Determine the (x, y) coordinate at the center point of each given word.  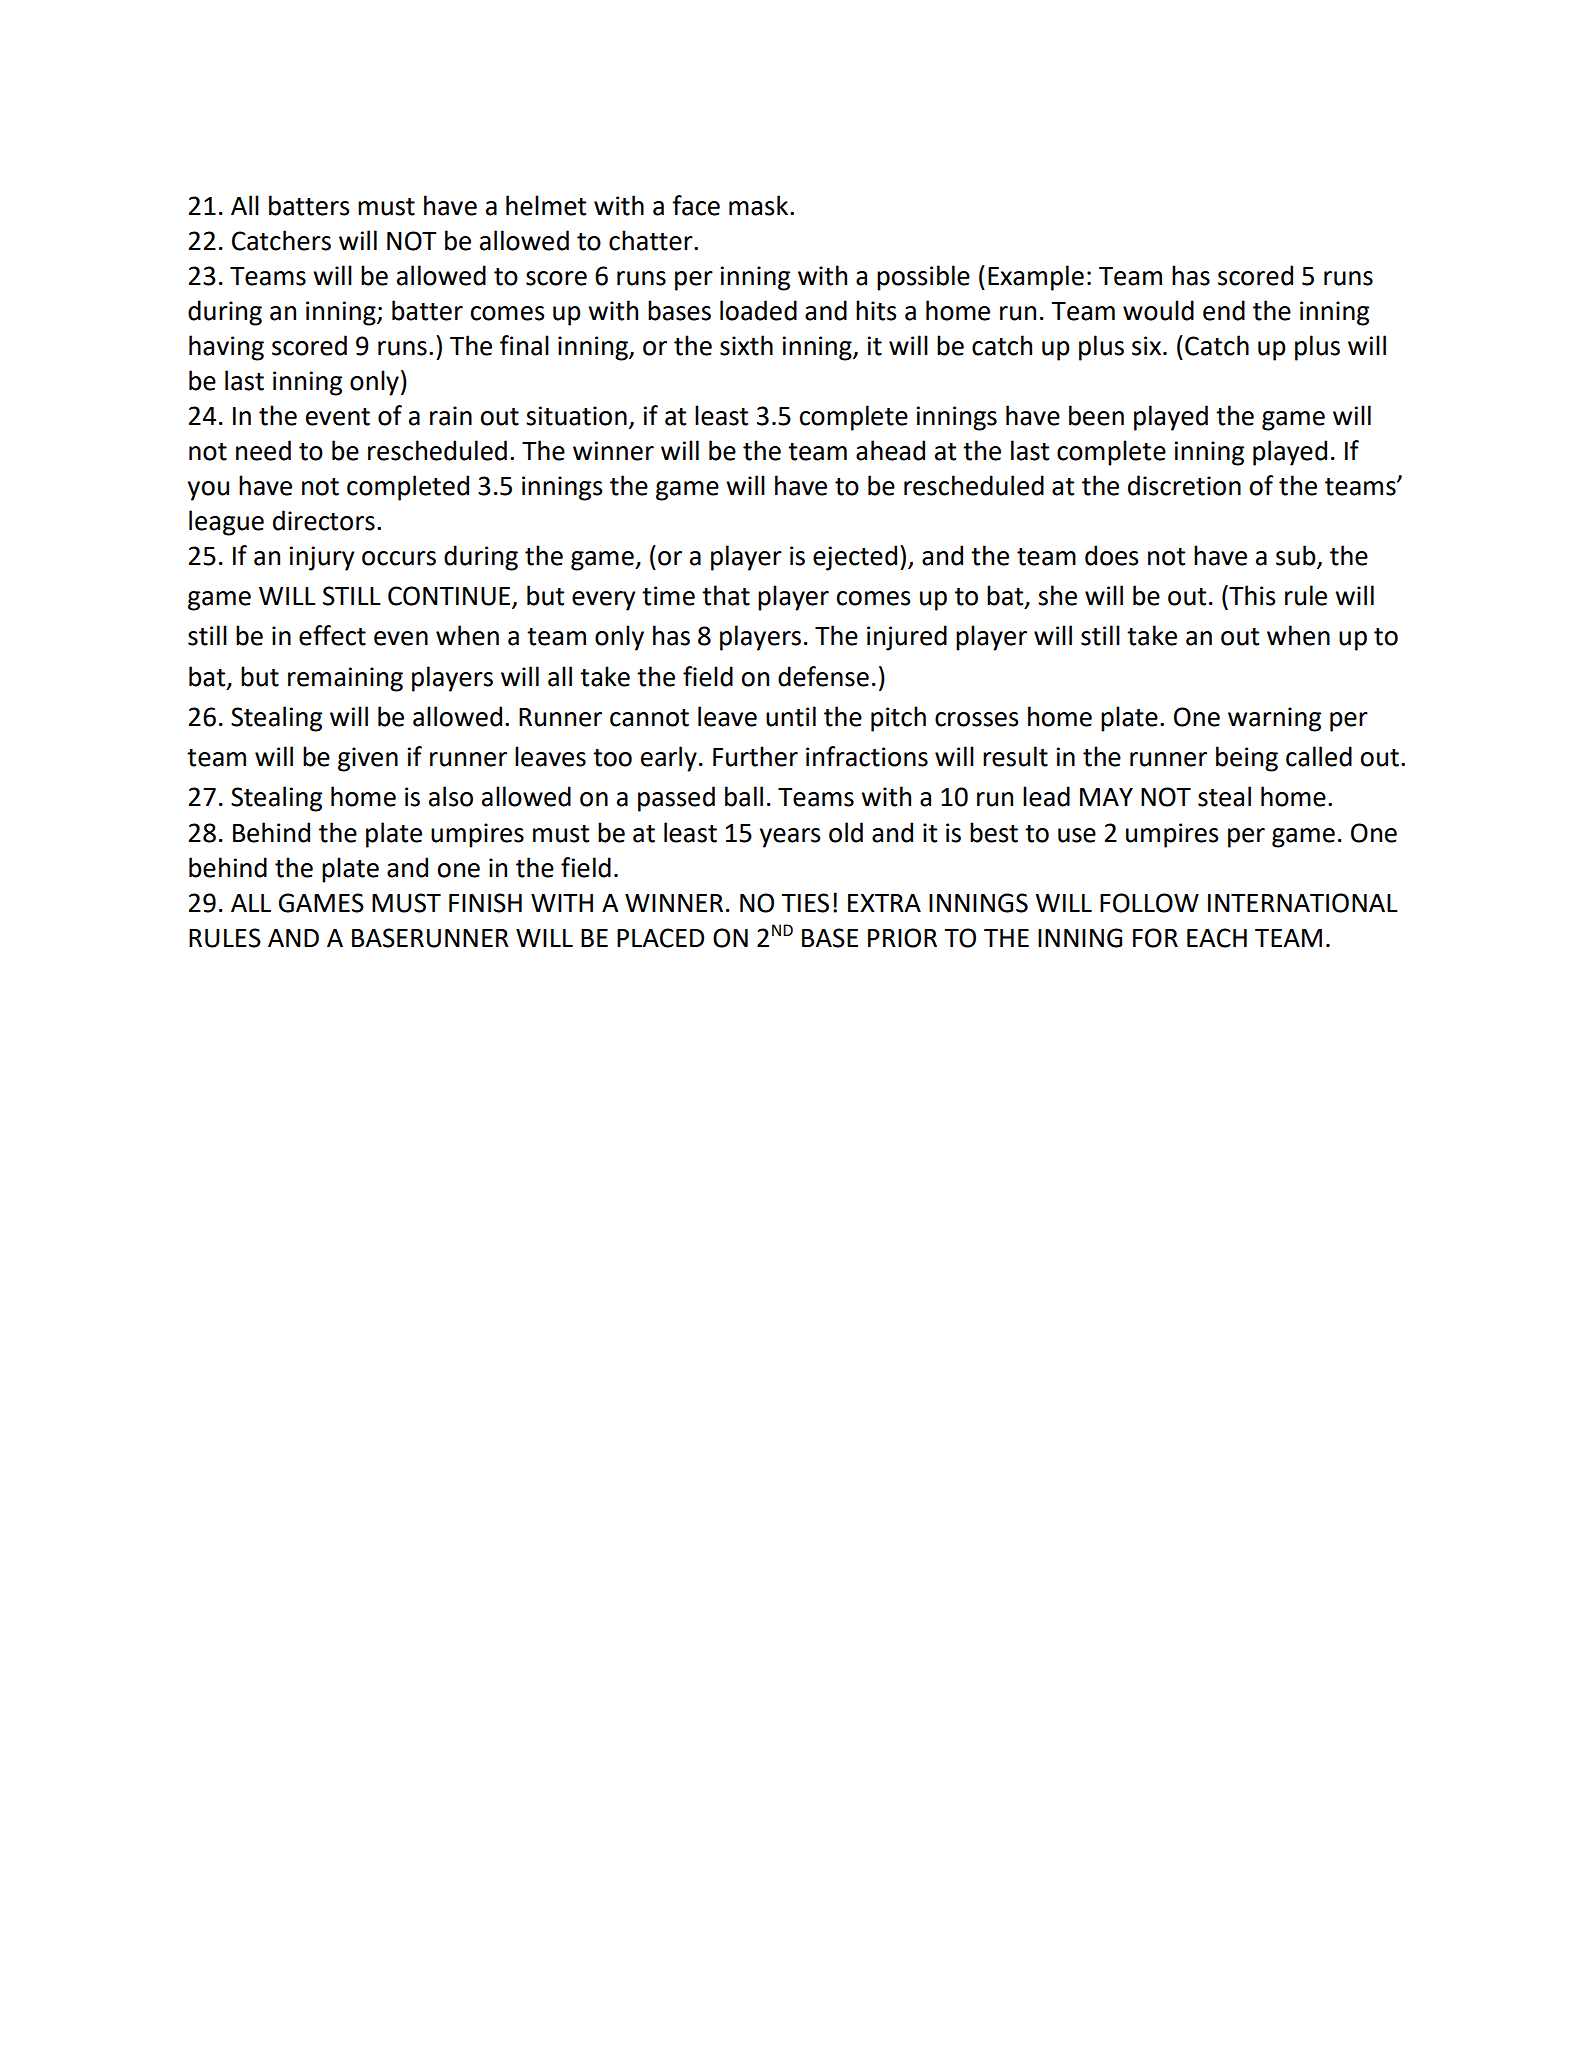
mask (760, 205)
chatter (652, 240)
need (263, 450)
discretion (1184, 485)
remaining (345, 679)
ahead (890, 450)
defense (823, 676)
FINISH (485, 903)
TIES (805, 903)
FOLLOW (1149, 903)
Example (1036, 278)
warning (1274, 719)
